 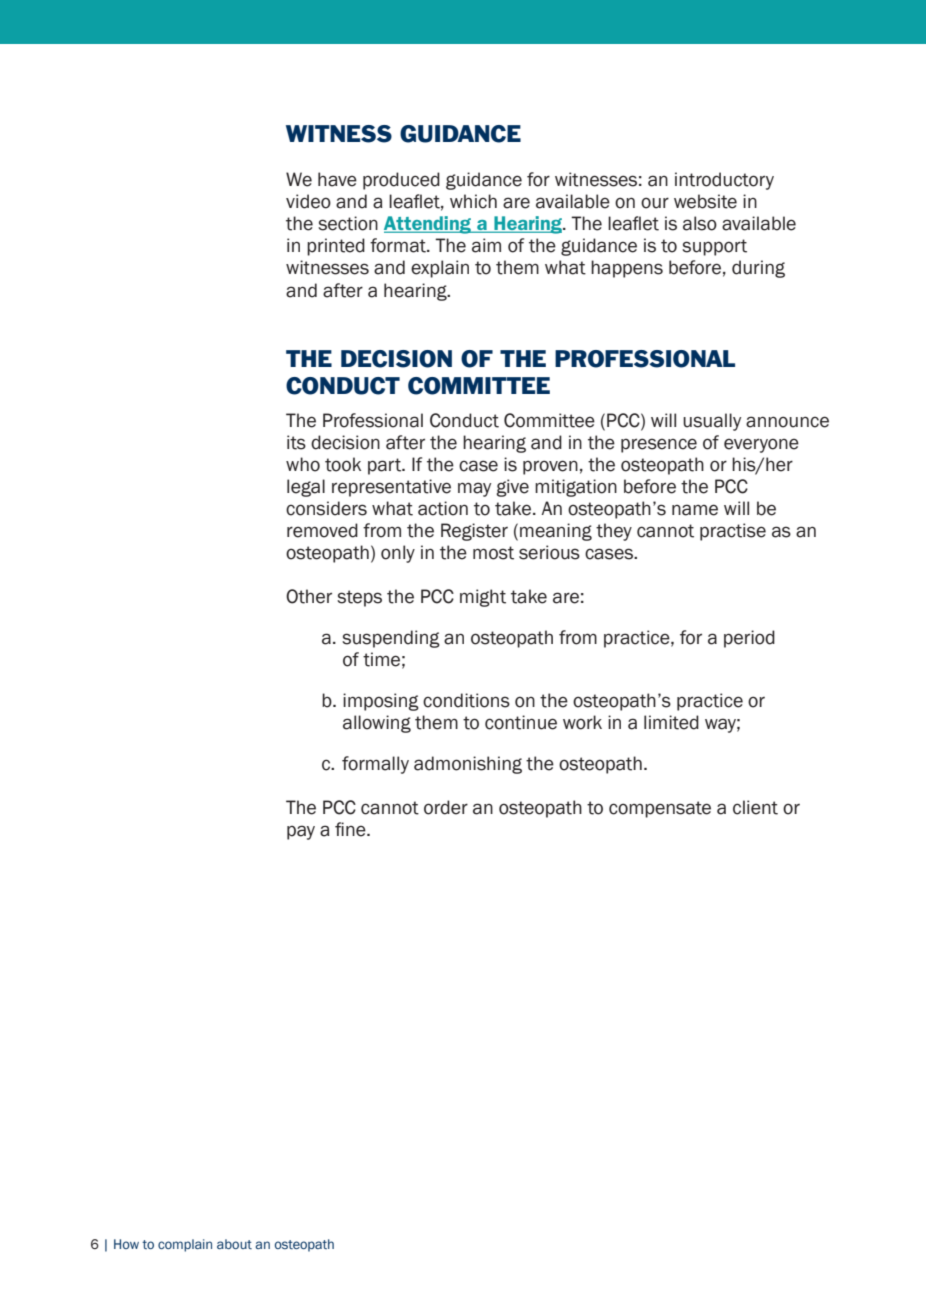 I want to click on compensate, so click(x=660, y=809).
